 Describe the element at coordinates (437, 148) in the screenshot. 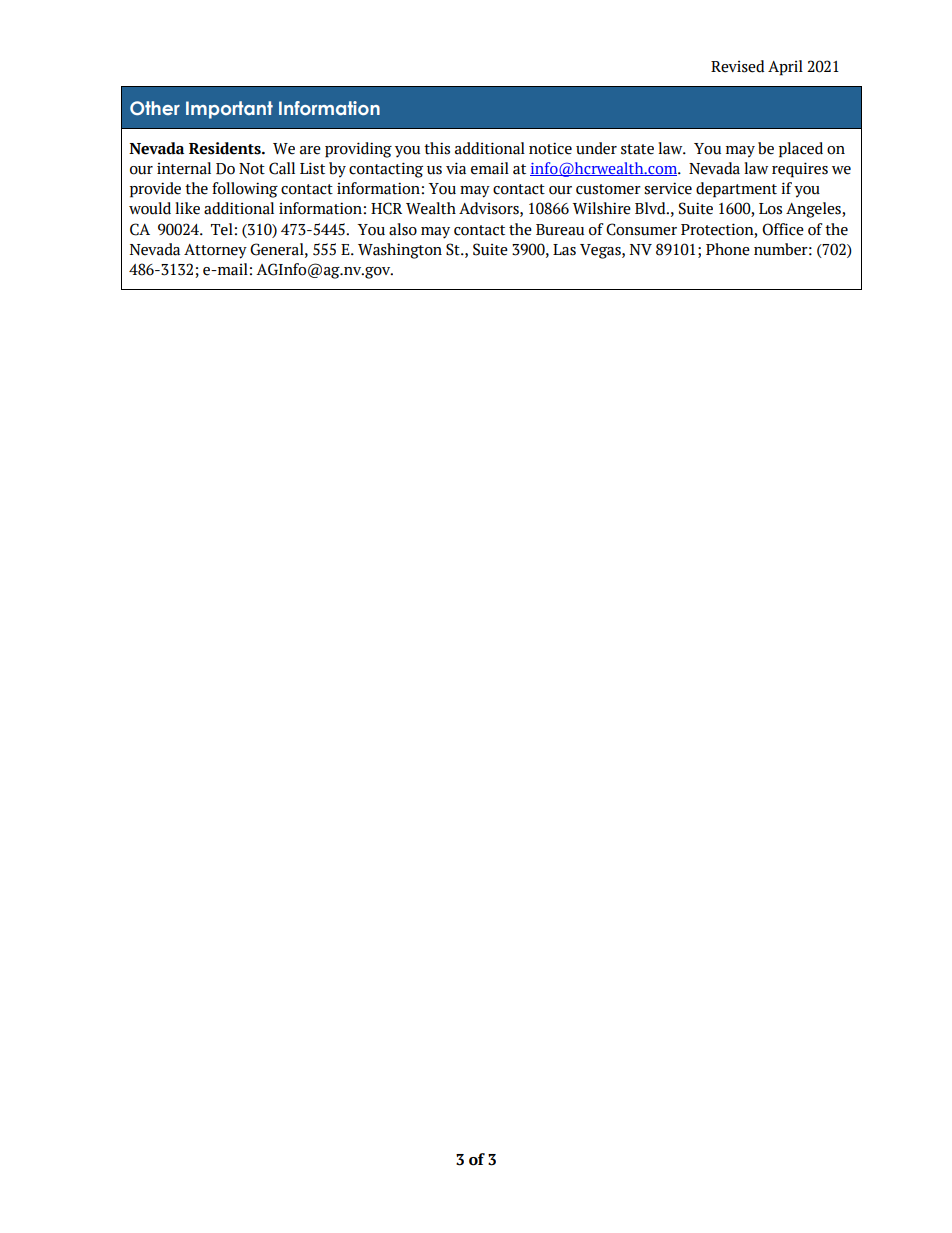

I see `this` at that location.
